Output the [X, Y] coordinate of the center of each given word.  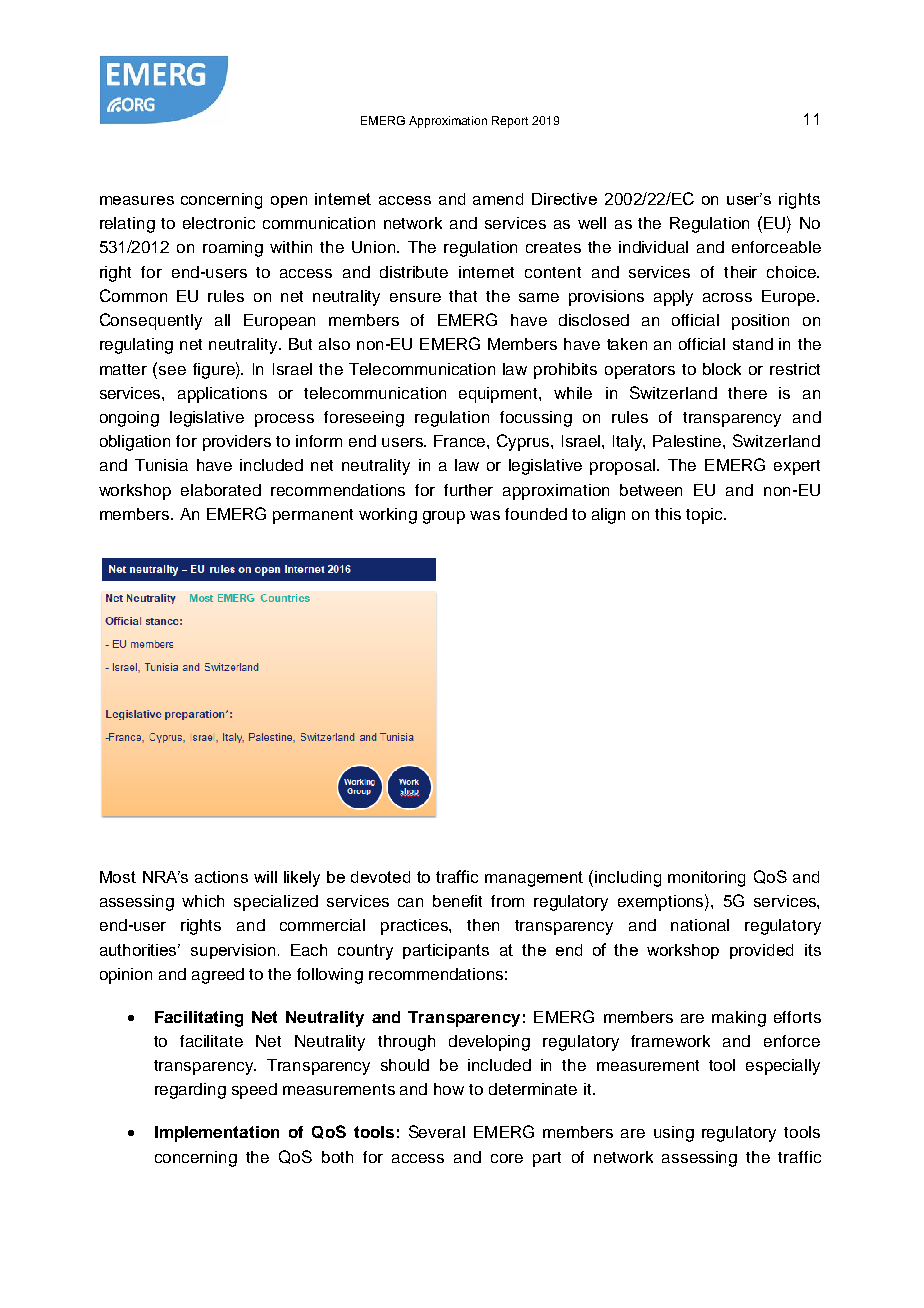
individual [653, 247]
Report [510, 122]
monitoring [706, 879]
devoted [380, 877]
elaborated [221, 490]
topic [706, 516]
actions [221, 877]
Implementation [217, 1134]
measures [137, 200]
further [468, 490]
